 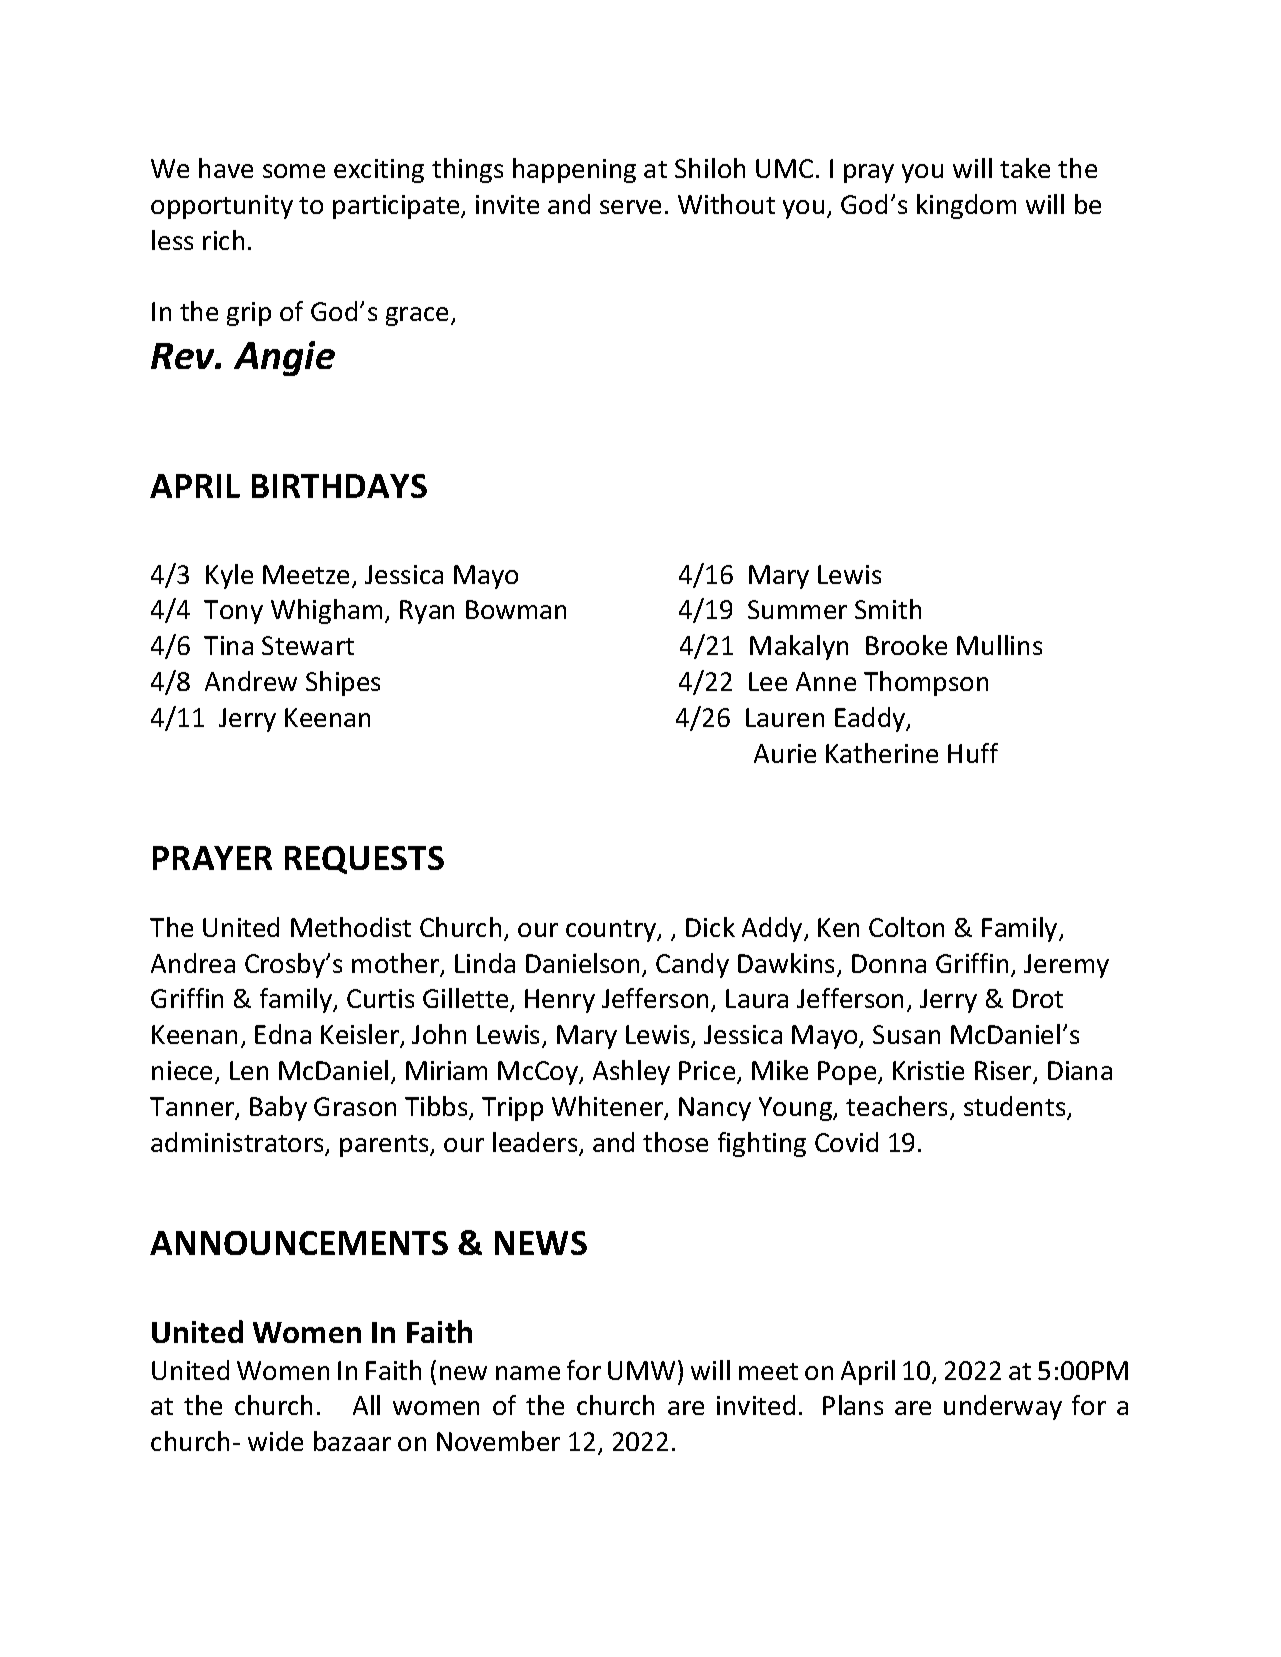 I want to click on All, so click(x=366, y=1405).
